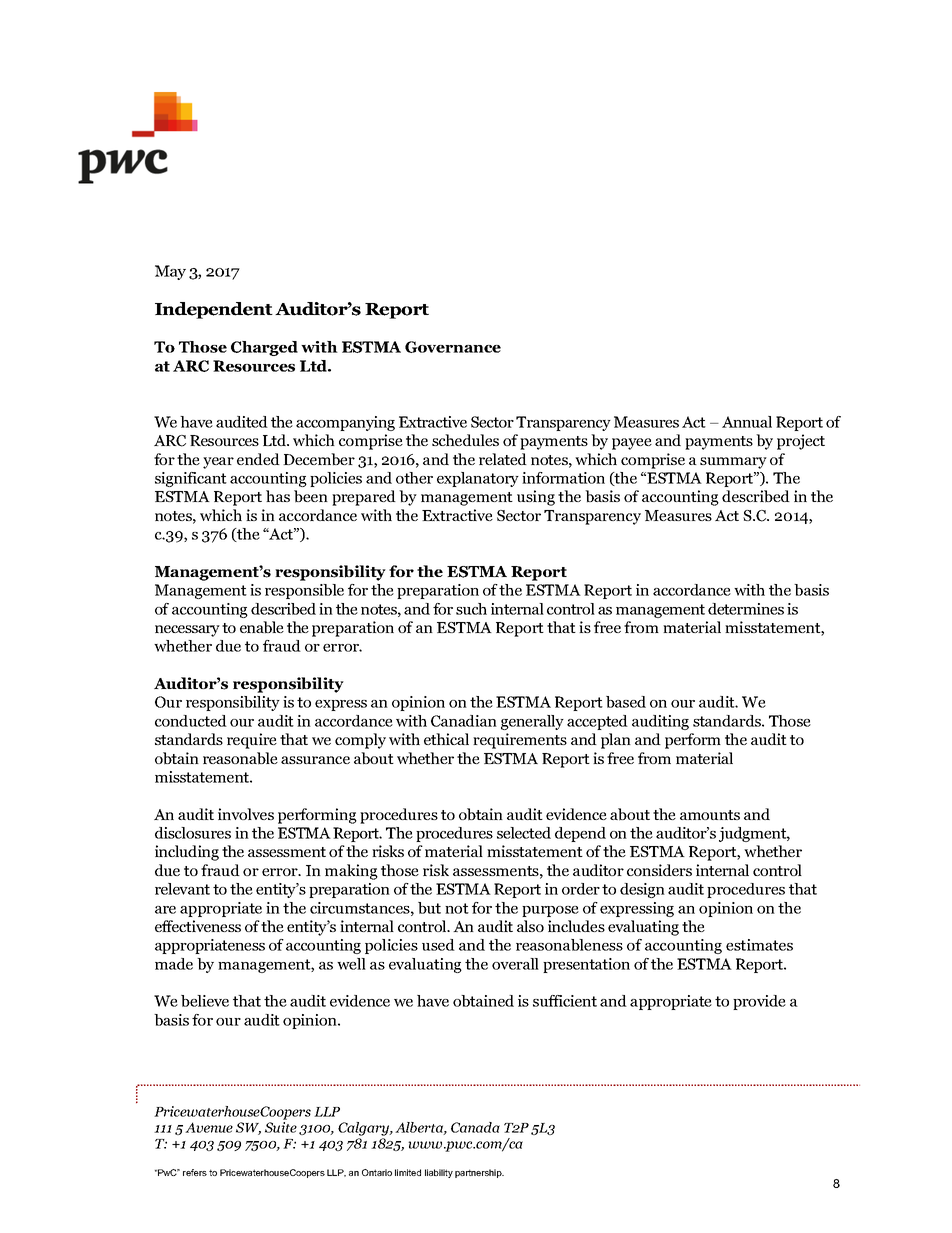 The image size is (952, 1233). Describe the element at coordinates (659, 870) in the page. I see `considers` at that location.
